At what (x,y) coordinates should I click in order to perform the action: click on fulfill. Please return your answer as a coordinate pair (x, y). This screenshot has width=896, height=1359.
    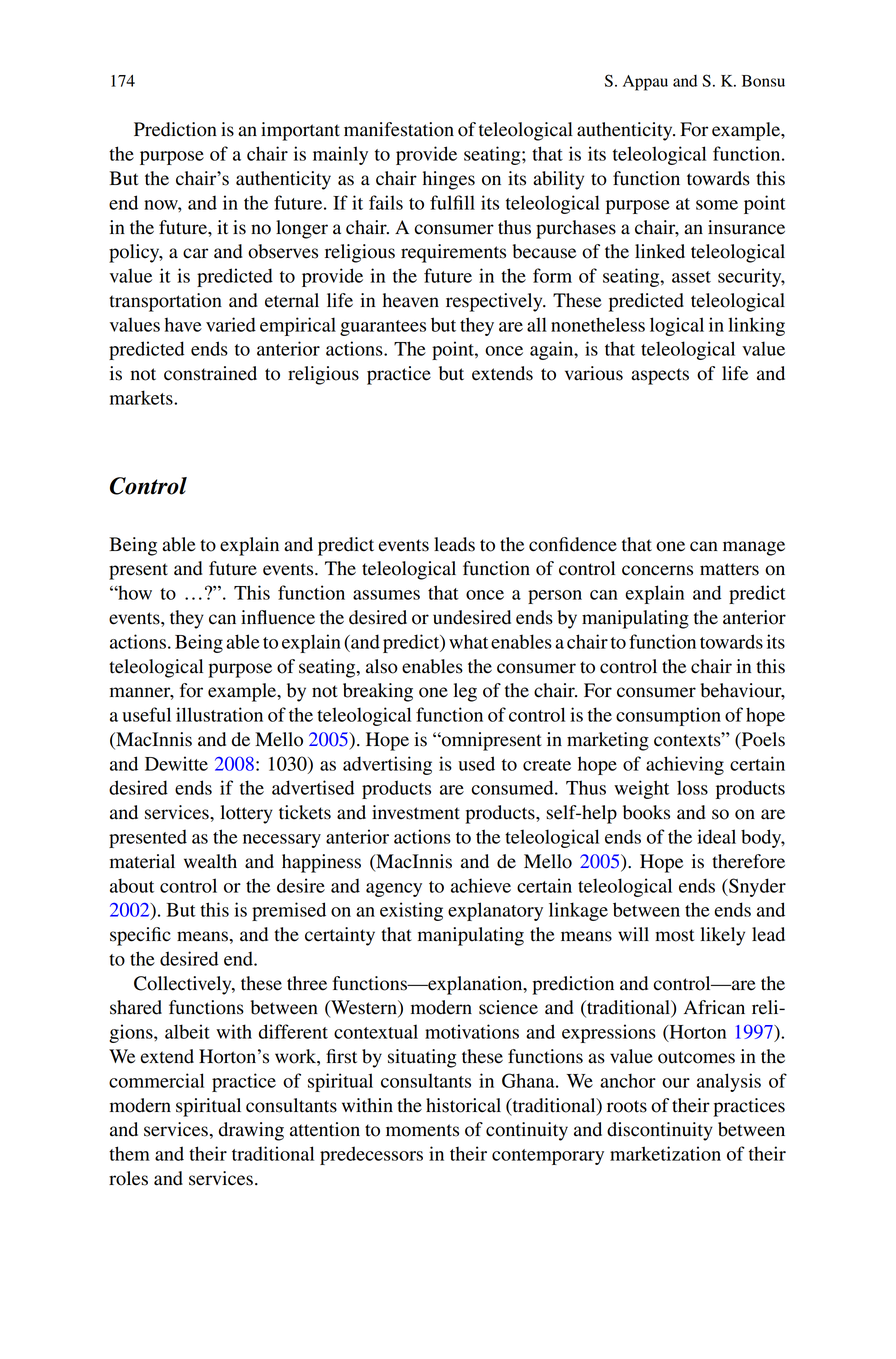
    Looking at the image, I should click on (452, 202).
